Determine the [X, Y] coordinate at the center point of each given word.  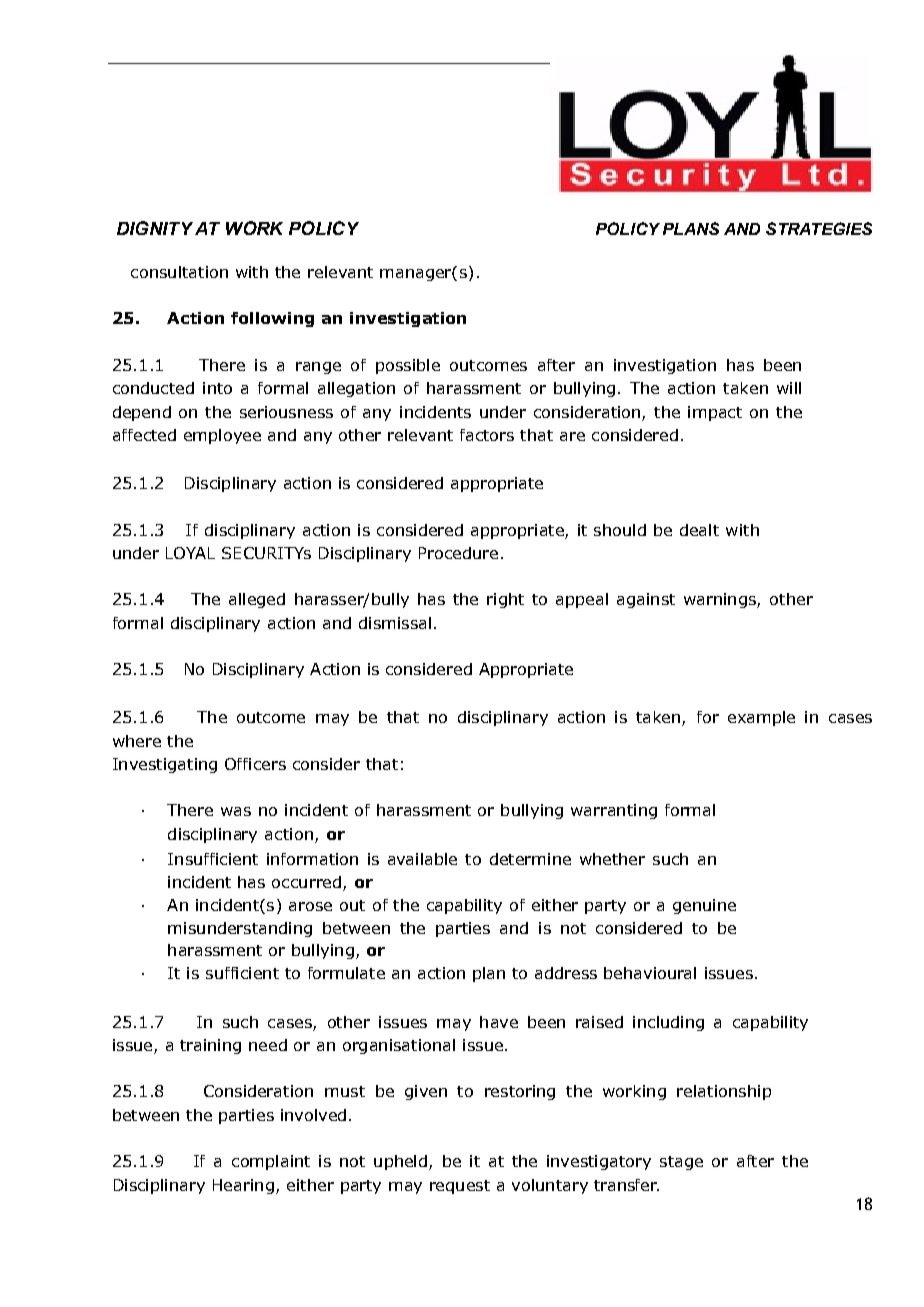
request [460, 1187]
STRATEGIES [819, 228]
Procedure [458, 553]
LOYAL [190, 553]
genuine [704, 906]
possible [408, 366]
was [236, 811]
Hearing [243, 1186]
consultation [179, 272]
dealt [699, 530]
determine [530, 859]
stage [681, 1163]
